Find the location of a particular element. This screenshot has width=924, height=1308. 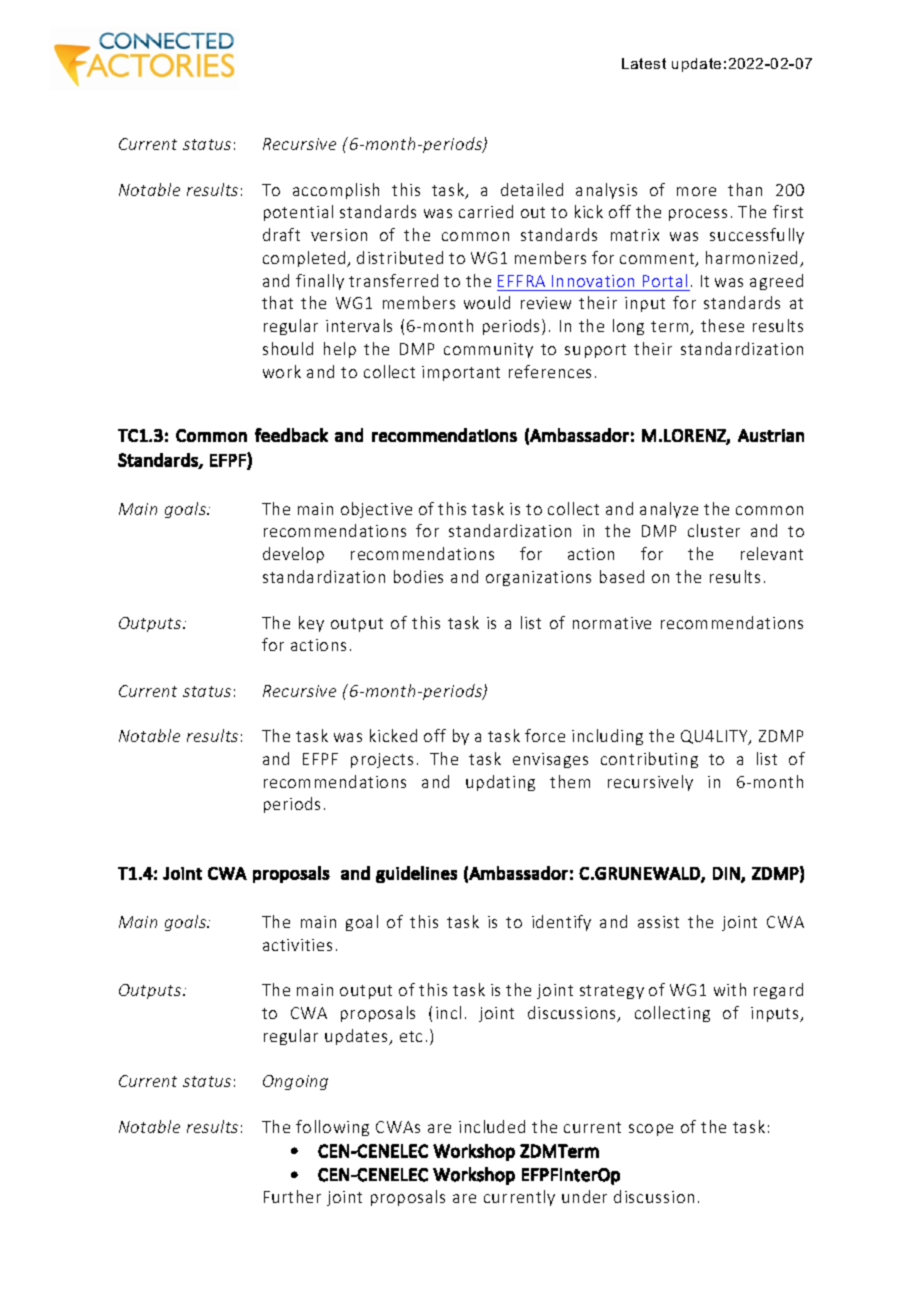

assist is located at coordinates (658, 922).
